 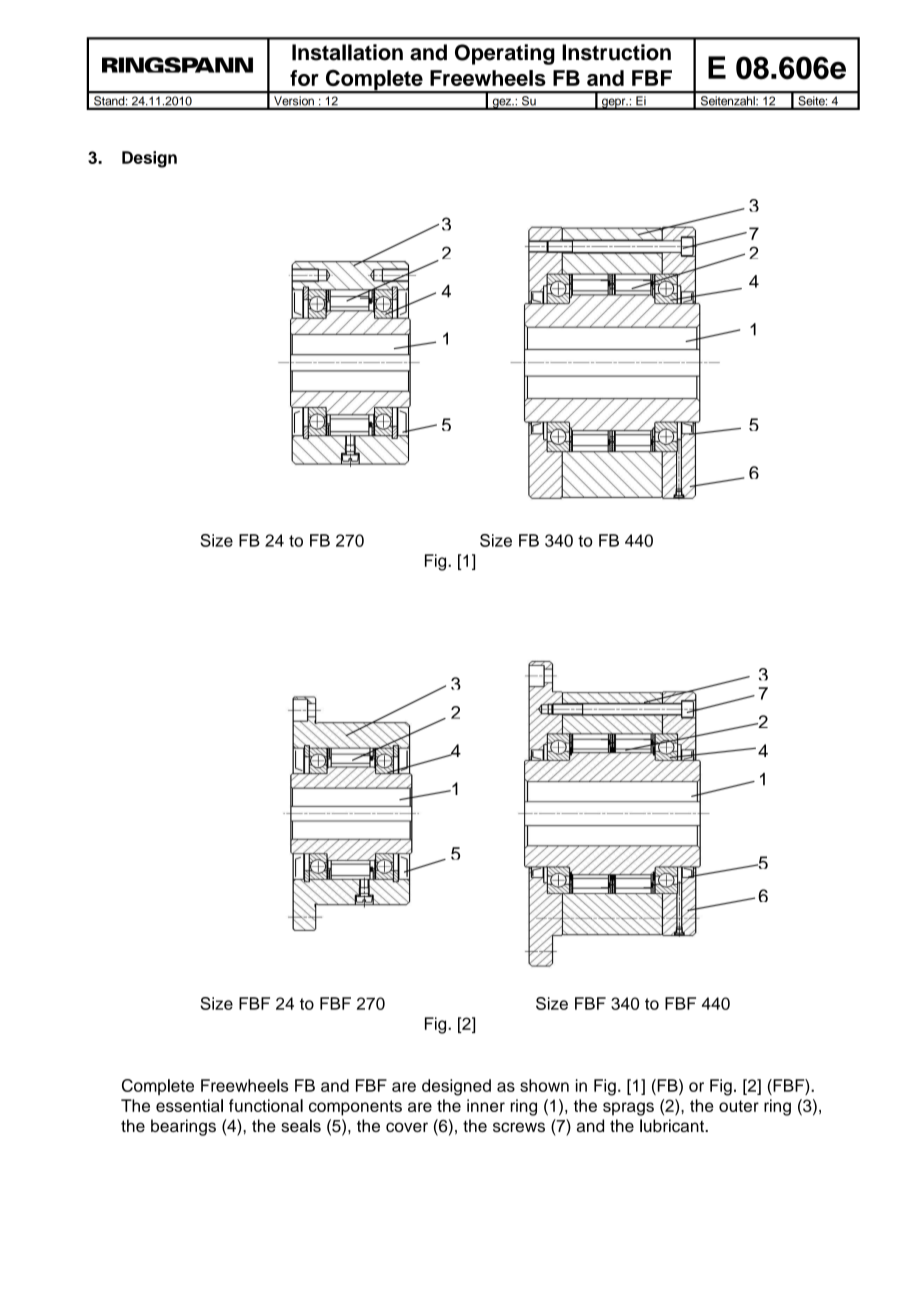 What do you see at coordinates (189, 1105) in the image?
I see `essential` at bounding box center [189, 1105].
